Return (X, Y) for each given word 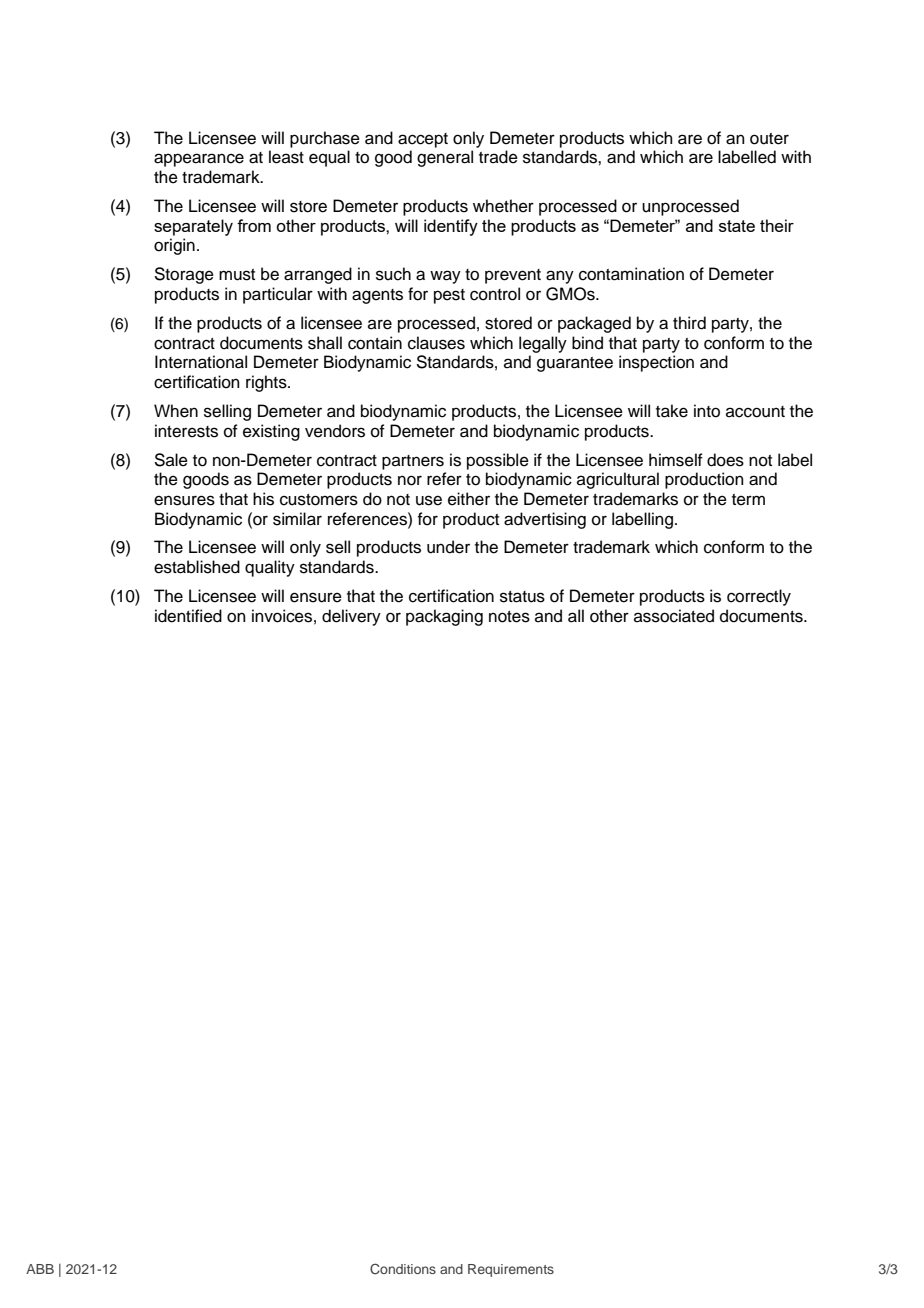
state (737, 226)
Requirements (511, 1270)
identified (188, 616)
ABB (40, 1269)
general (445, 158)
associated (674, 616)
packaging (444, 617)
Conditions (403, 1269)
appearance (199, 160)
